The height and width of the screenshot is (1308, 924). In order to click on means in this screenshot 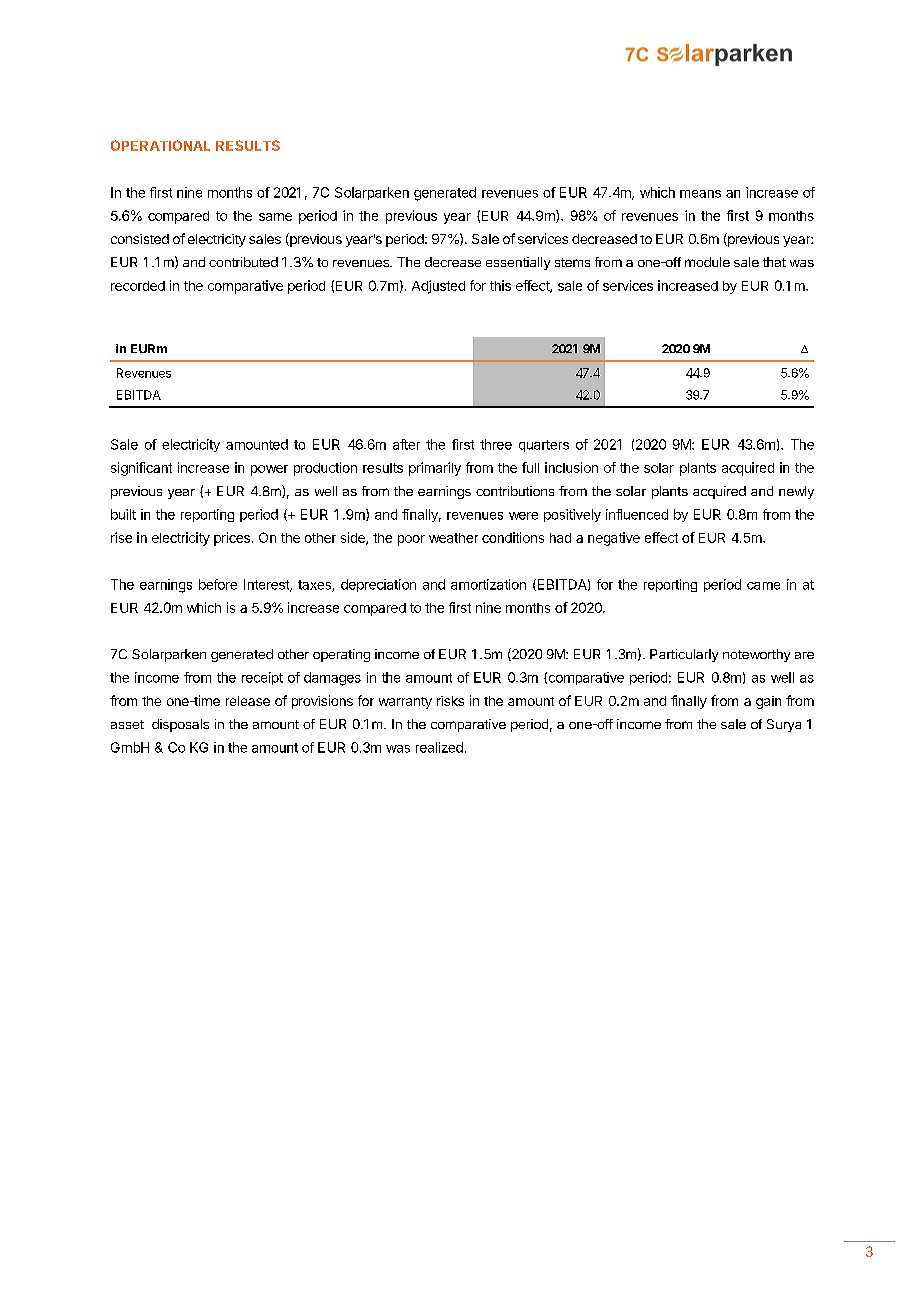, I will do `click(700, 194)`.
